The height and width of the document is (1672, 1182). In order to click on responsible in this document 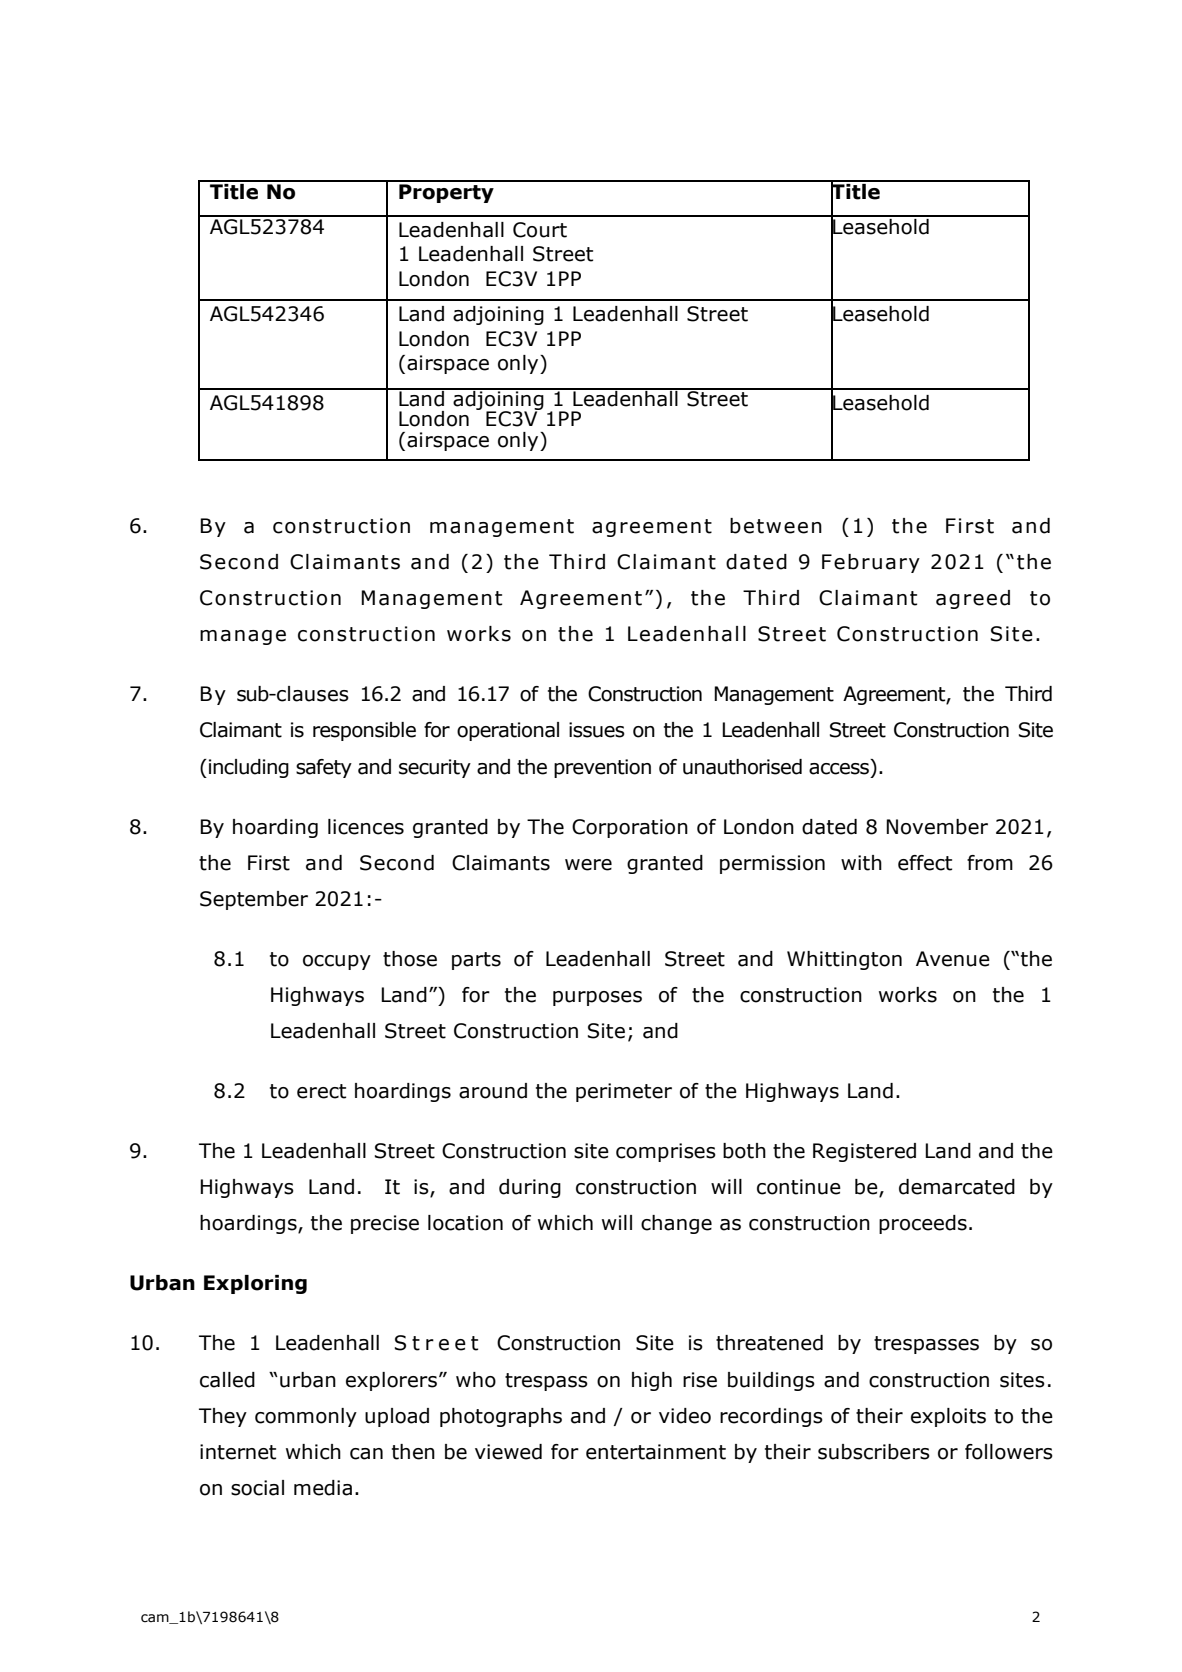, I will do `click(364, 731)`.
